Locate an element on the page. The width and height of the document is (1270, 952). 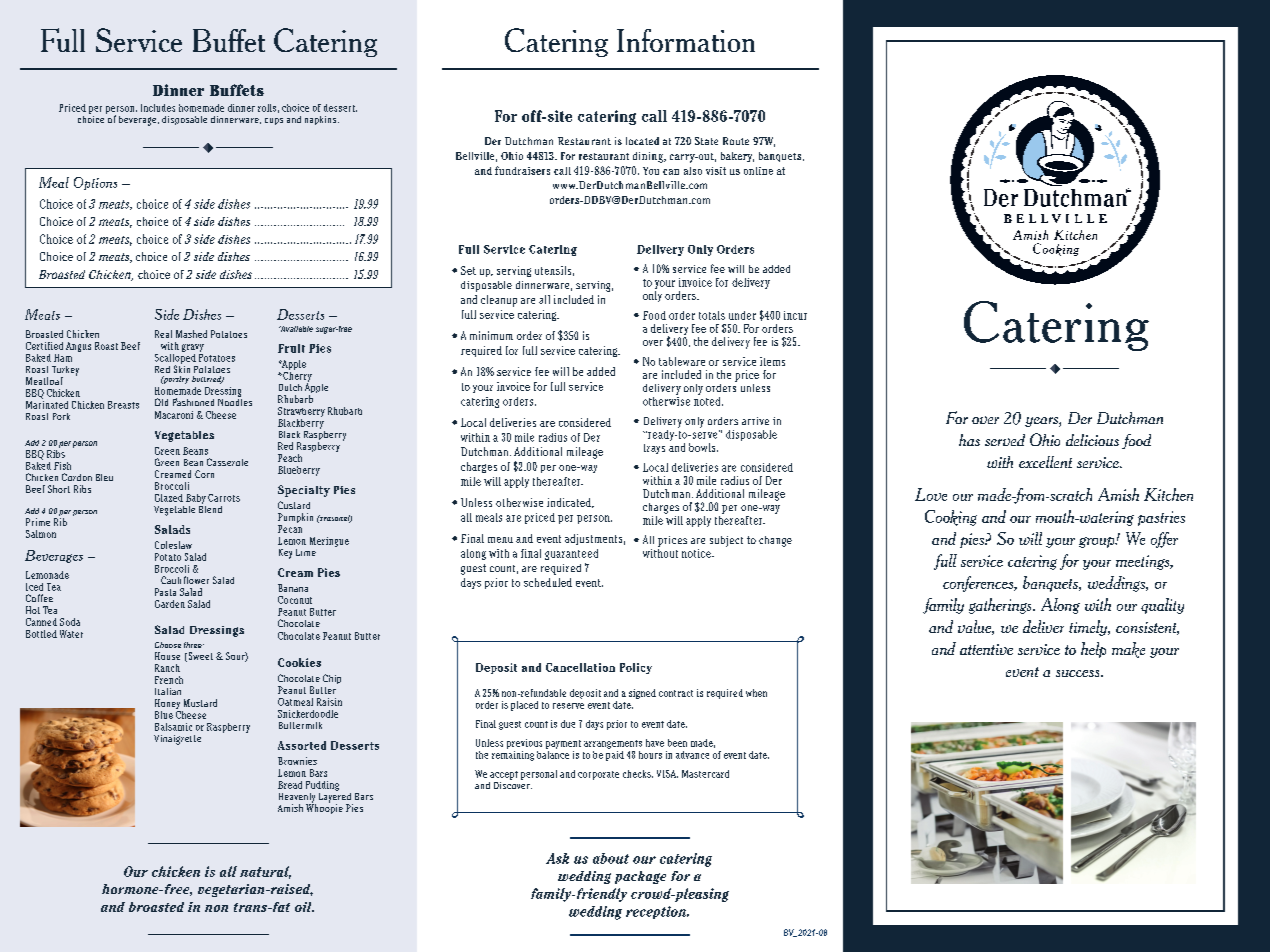
Information is located at coordinates (686, 40).
